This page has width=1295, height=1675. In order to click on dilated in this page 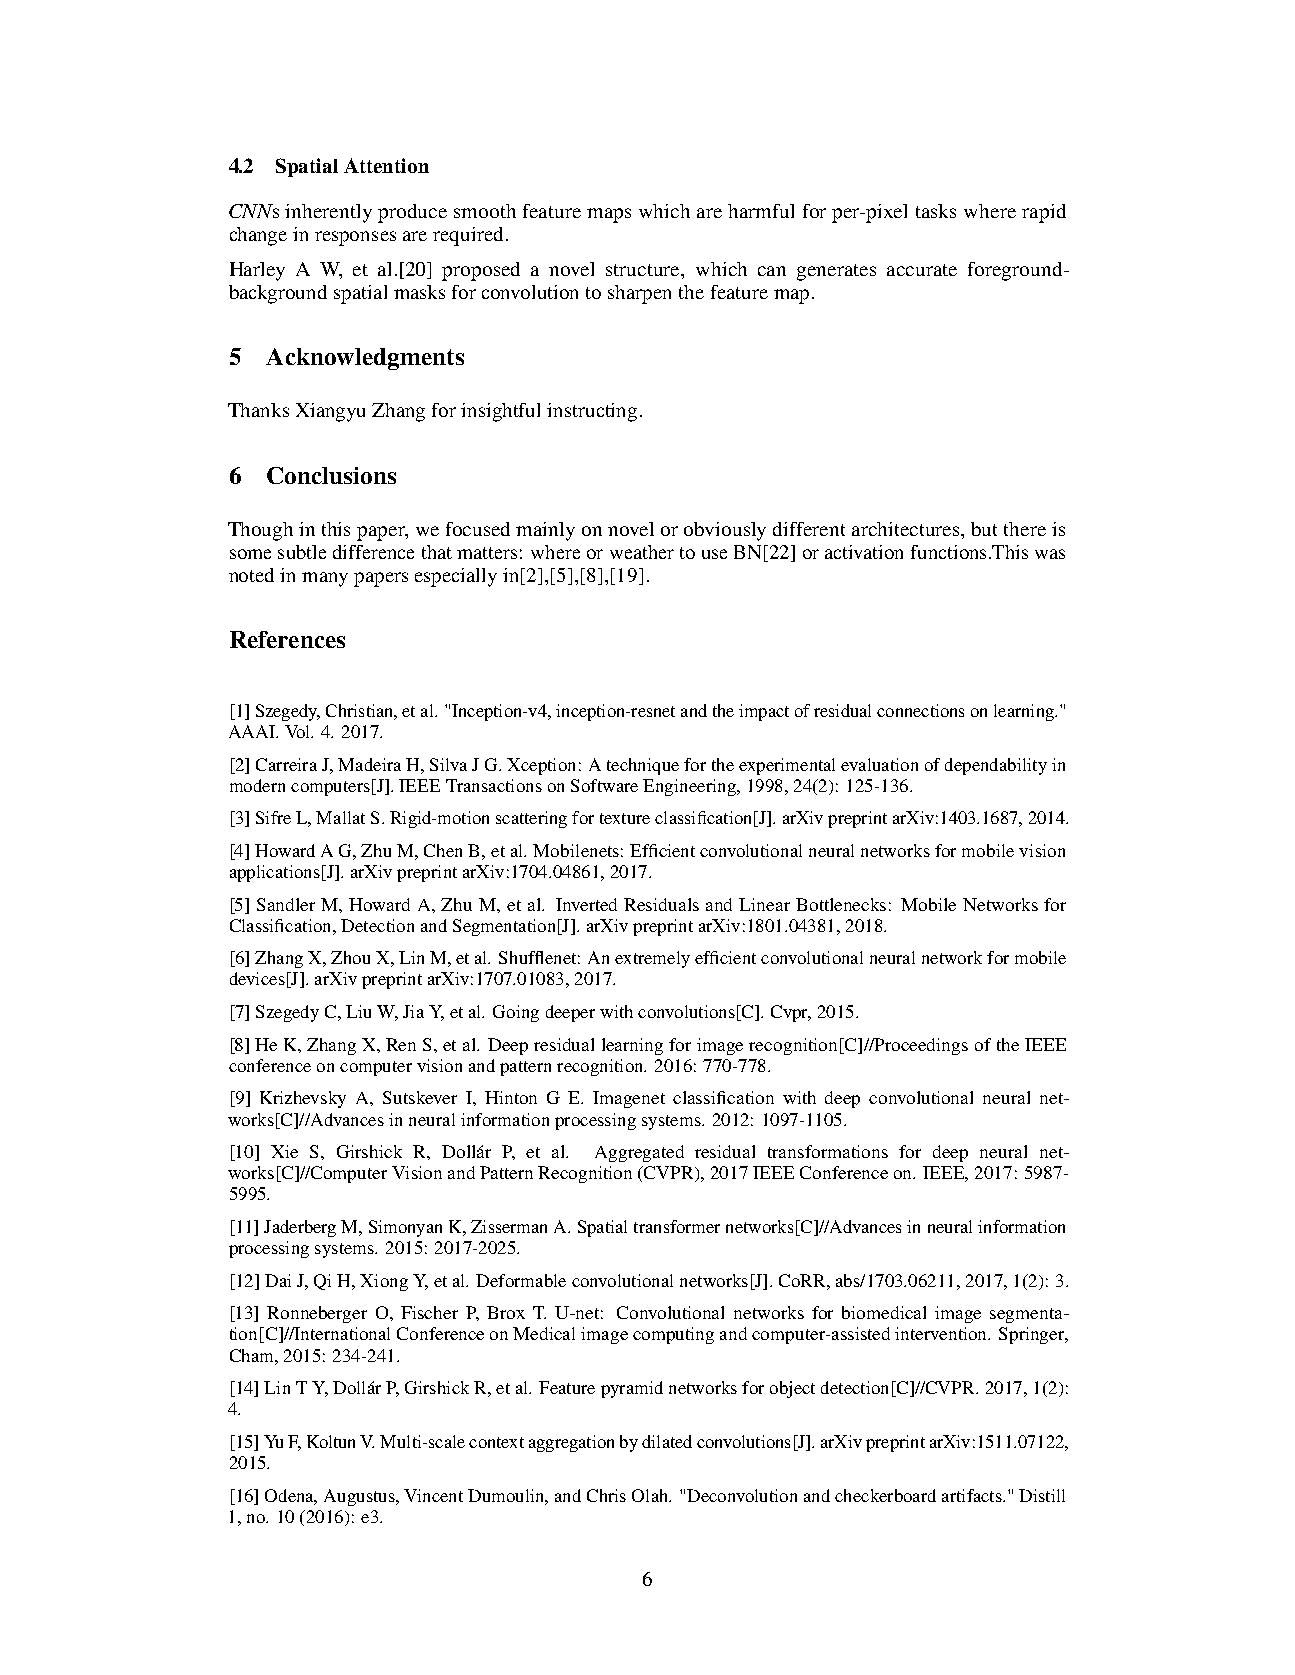, I will do `click(667, 1441)`.
